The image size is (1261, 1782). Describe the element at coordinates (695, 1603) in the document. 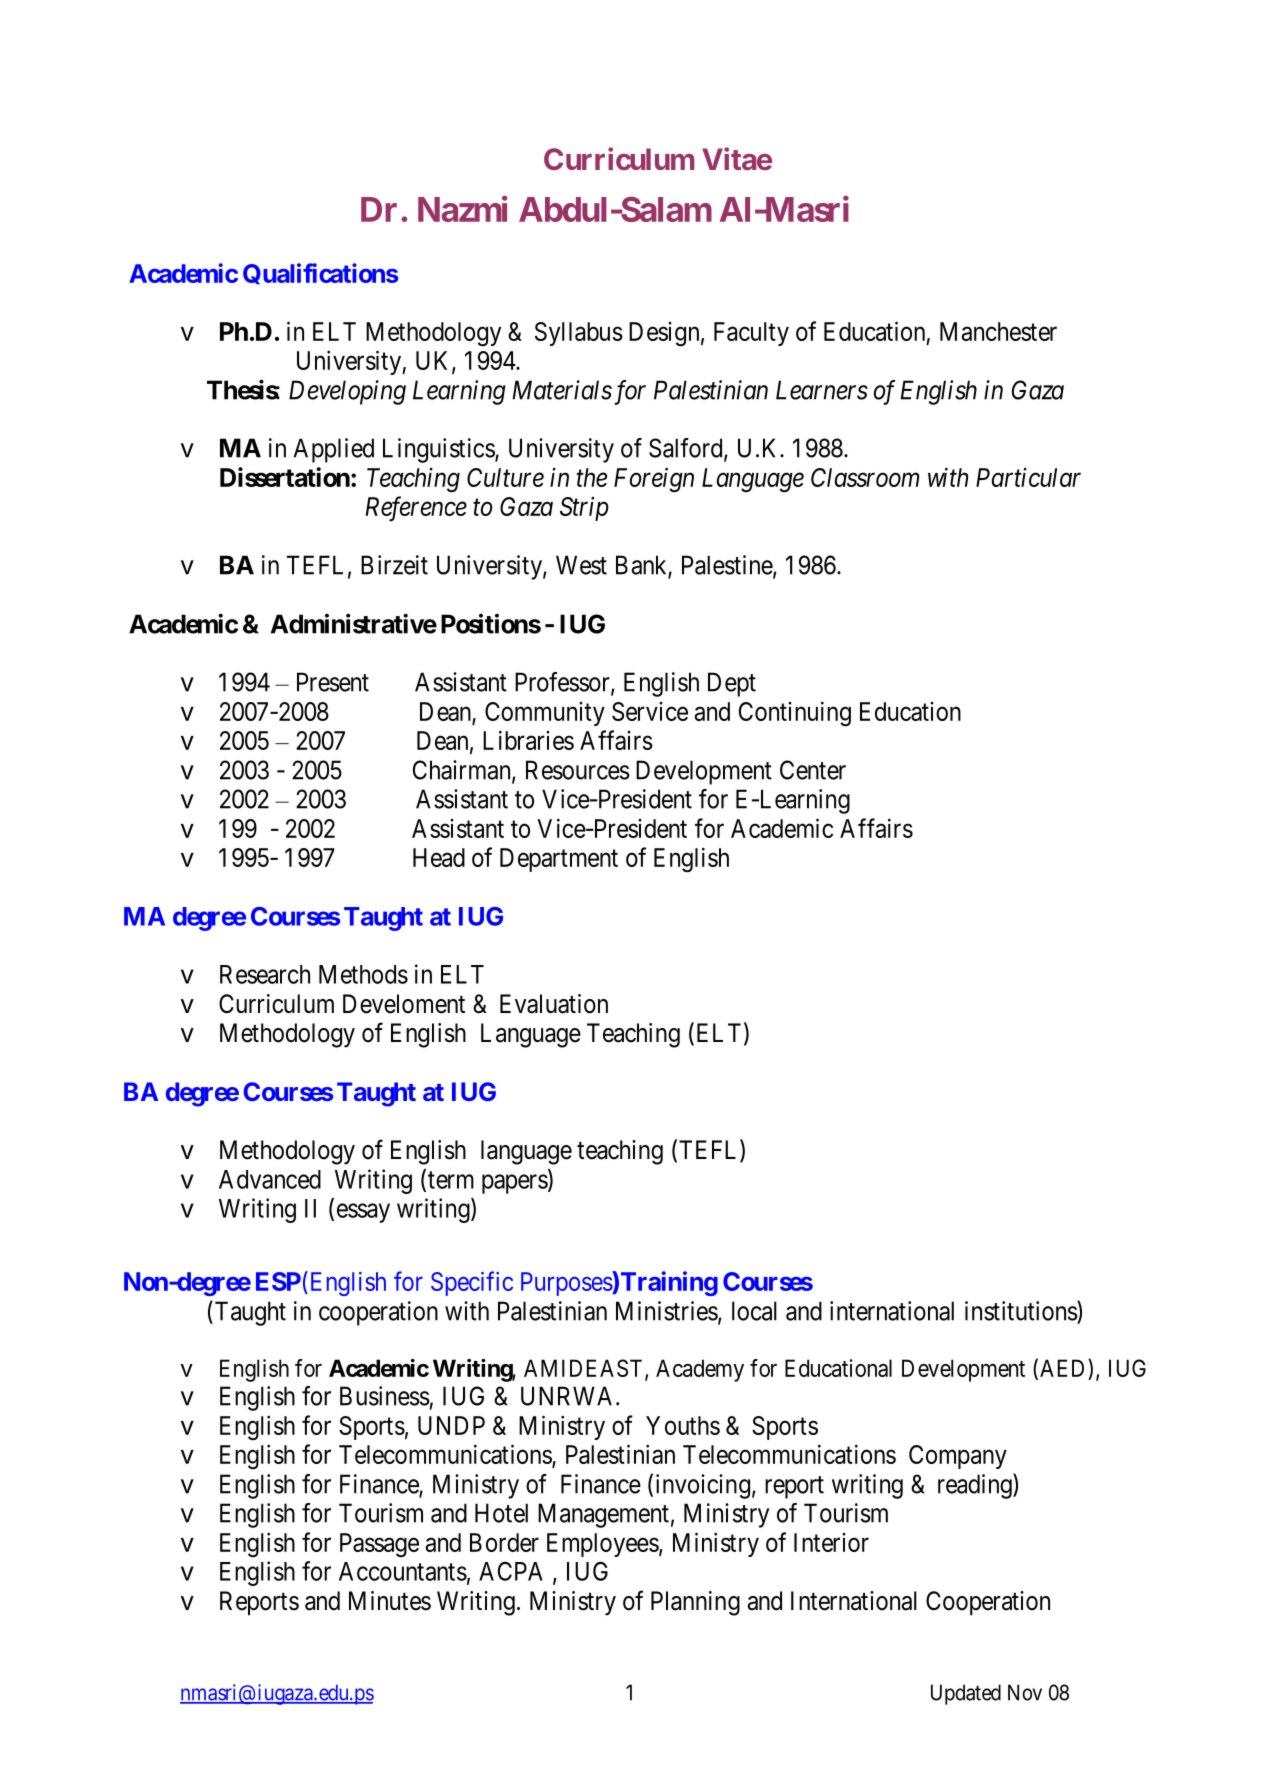

I see `Planning` at that location.
